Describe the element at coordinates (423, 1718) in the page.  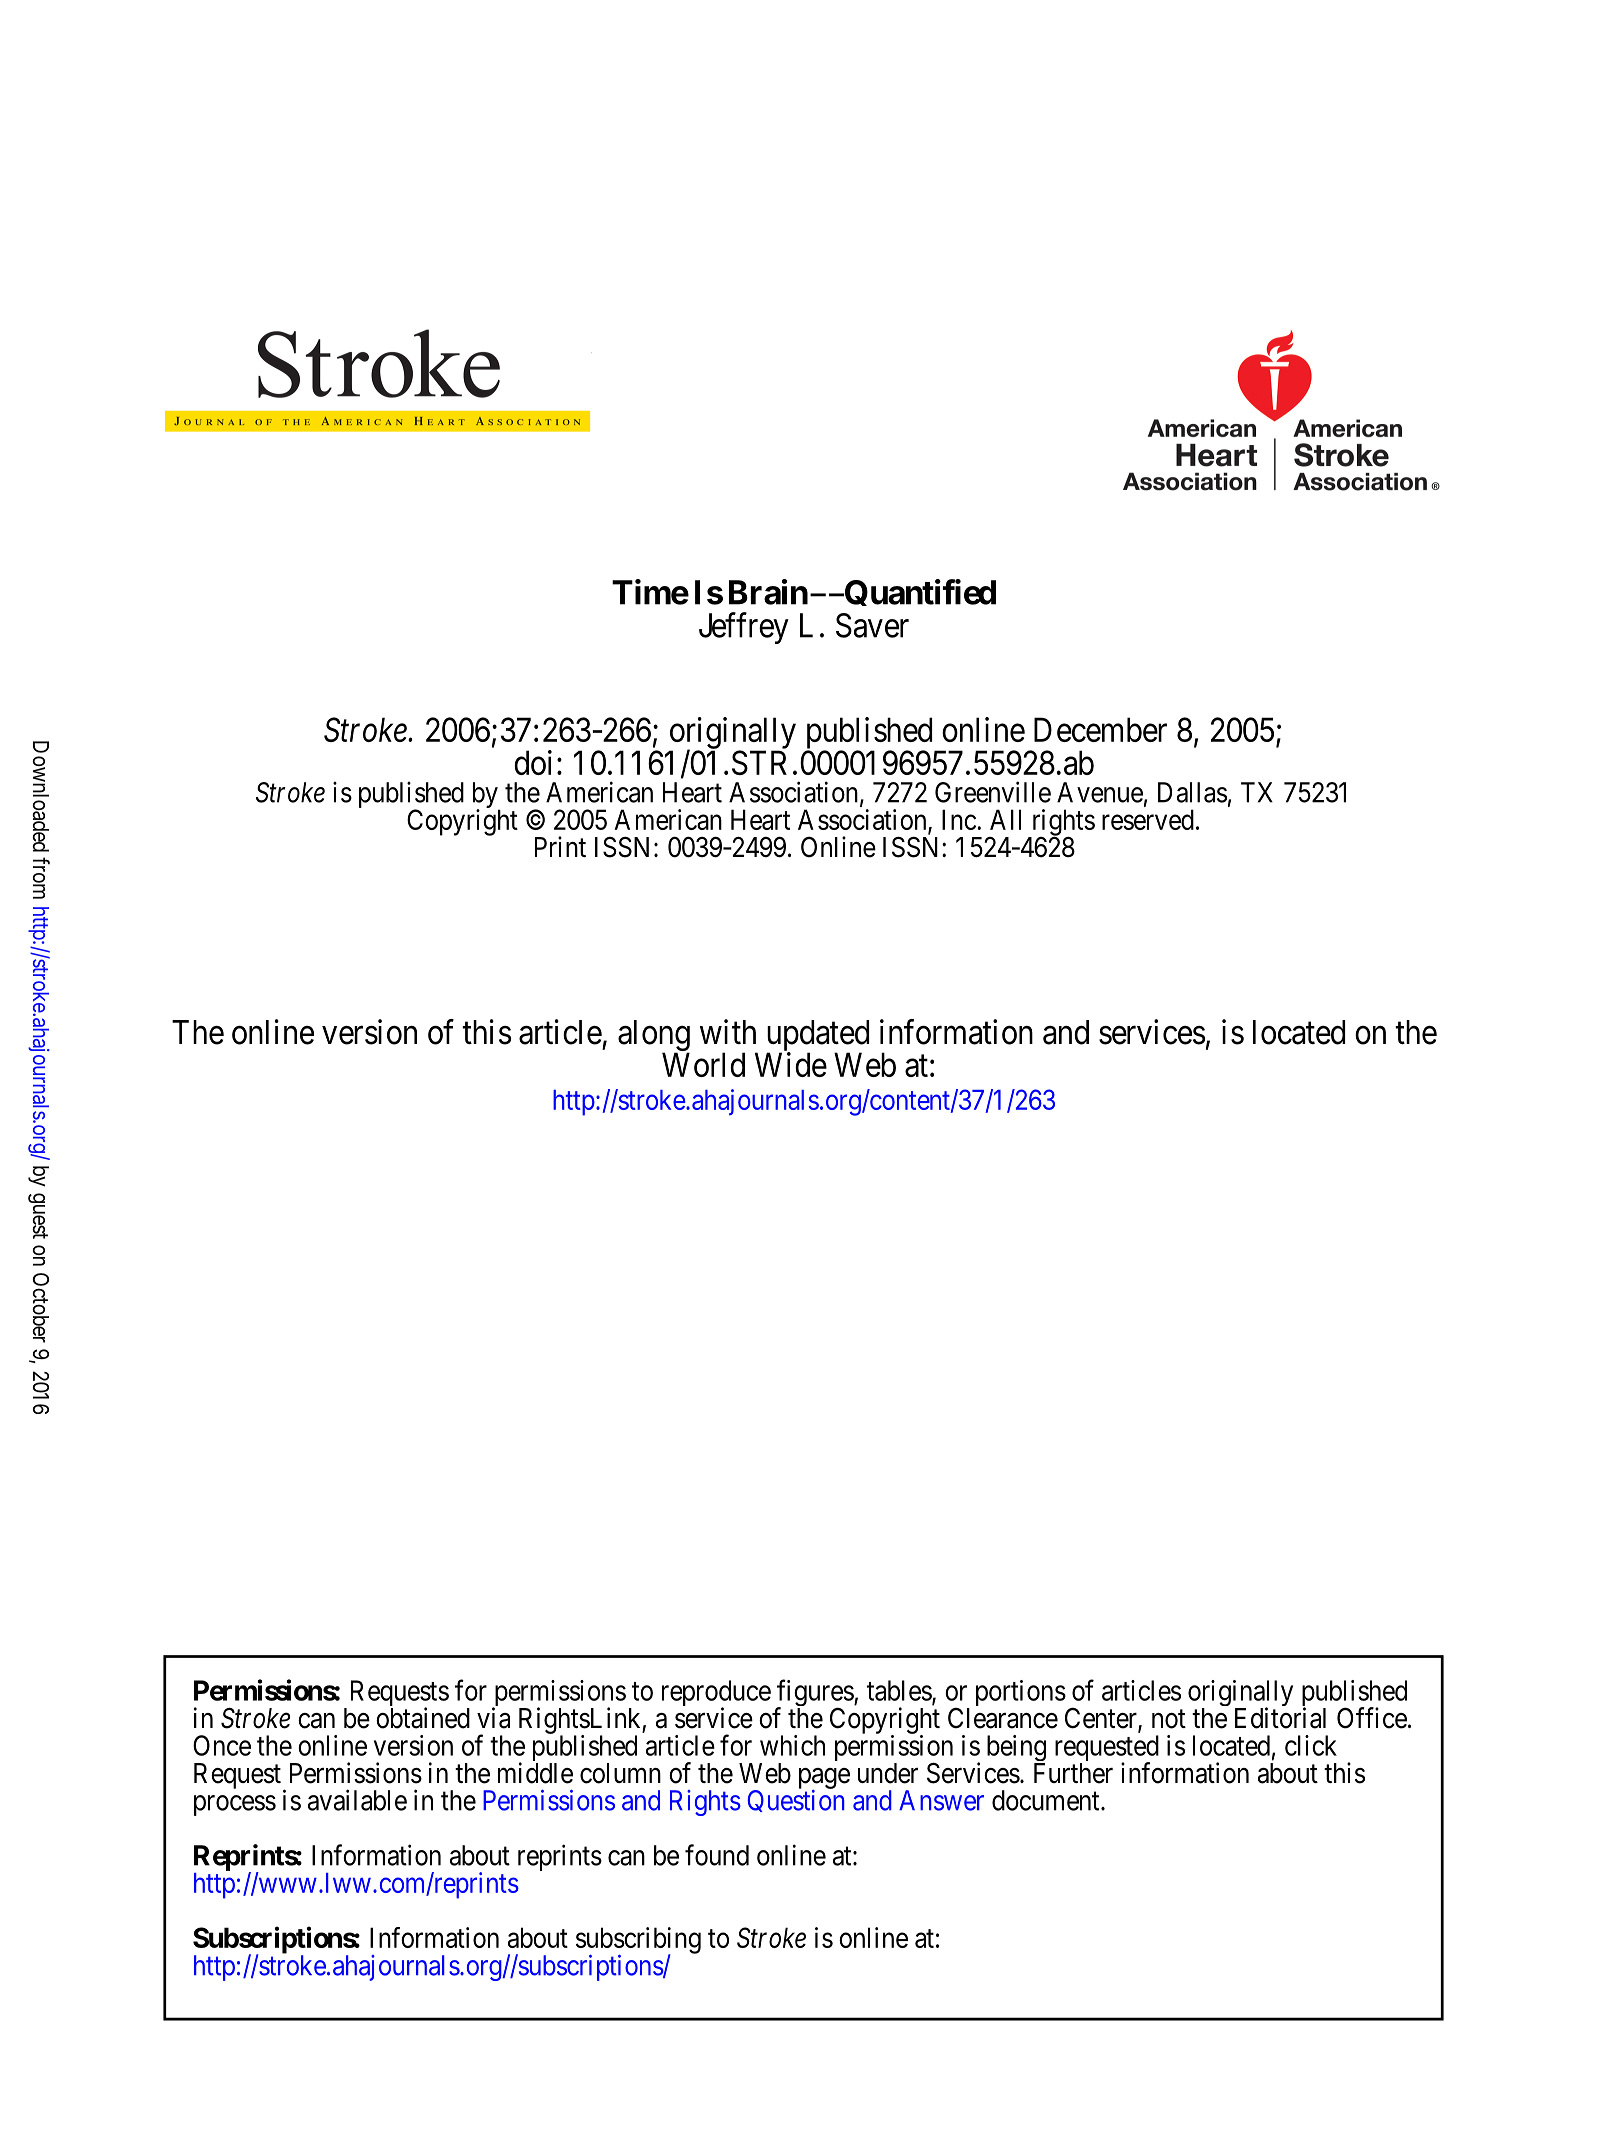
I see `obtained` at that location.
